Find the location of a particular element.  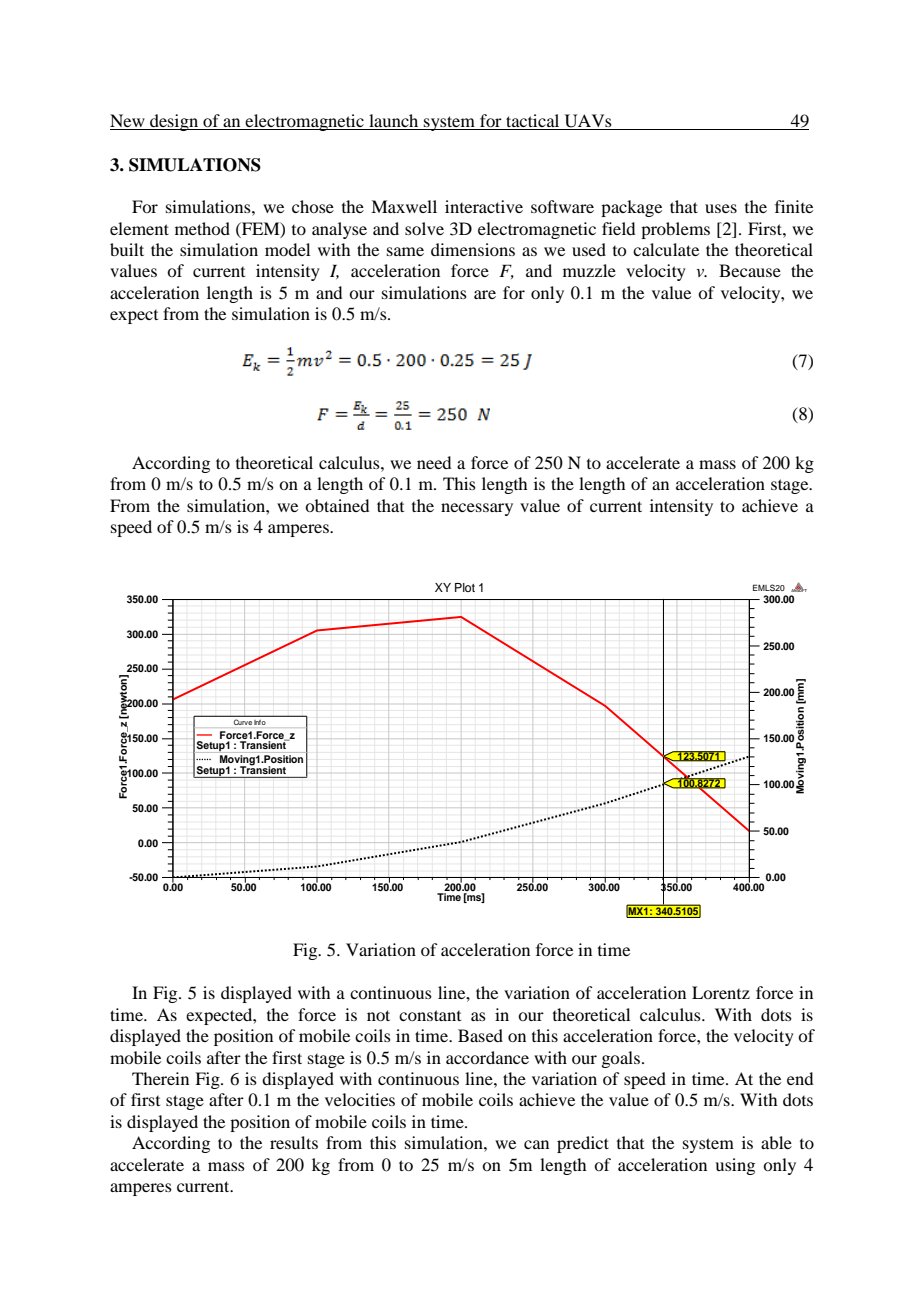

Plot is located at coordinates (465, 587).
